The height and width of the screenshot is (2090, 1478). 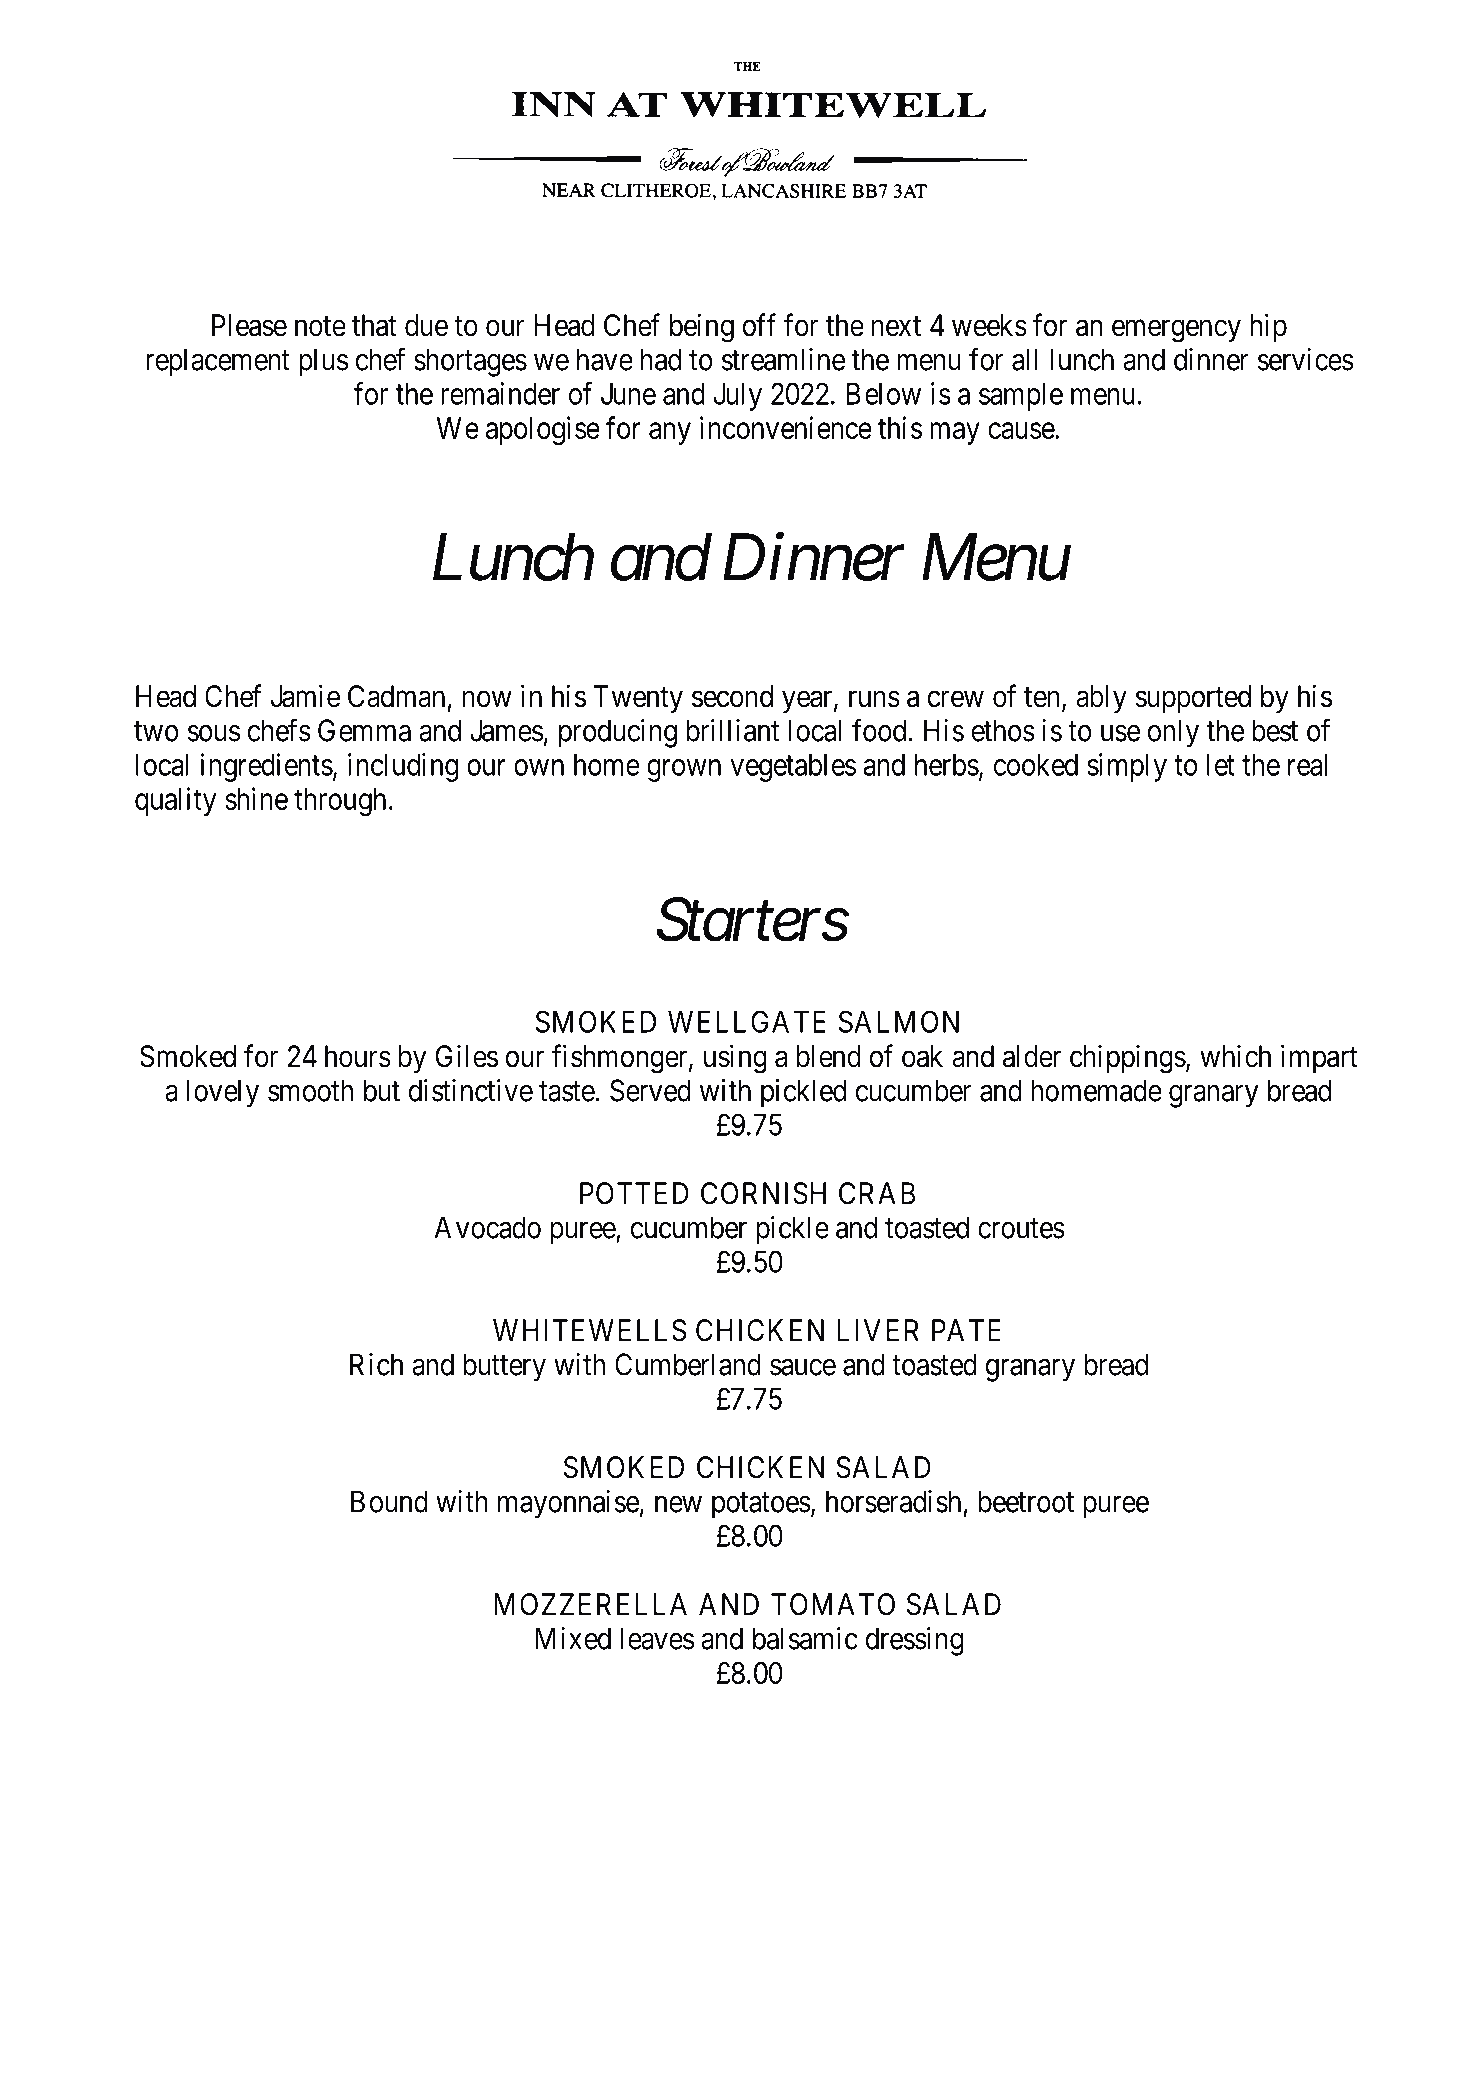 I want to click on Bound, so click(x=389, y=1501).
